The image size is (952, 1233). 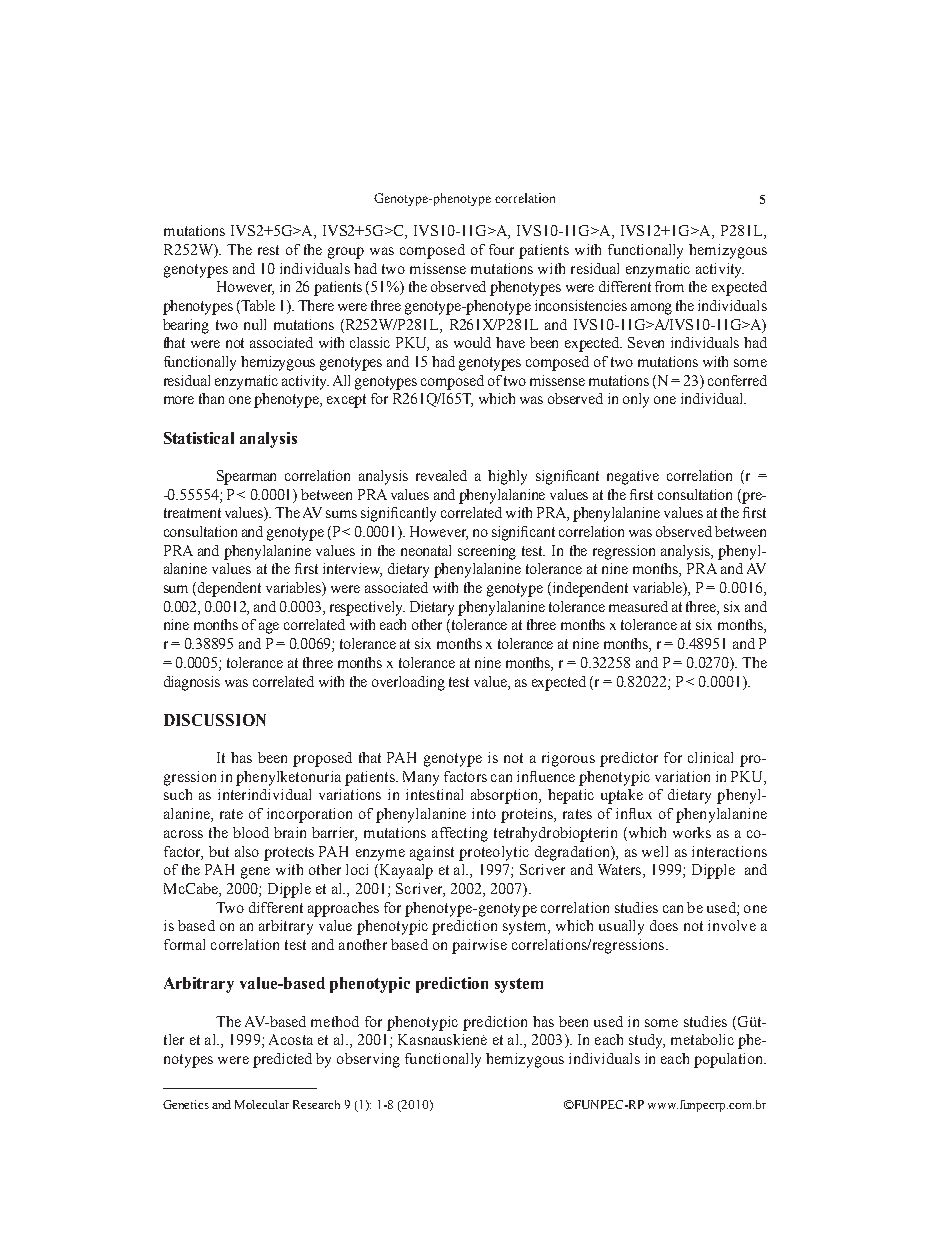 I want to click on Molecular, so click(x=262, y=1104).
